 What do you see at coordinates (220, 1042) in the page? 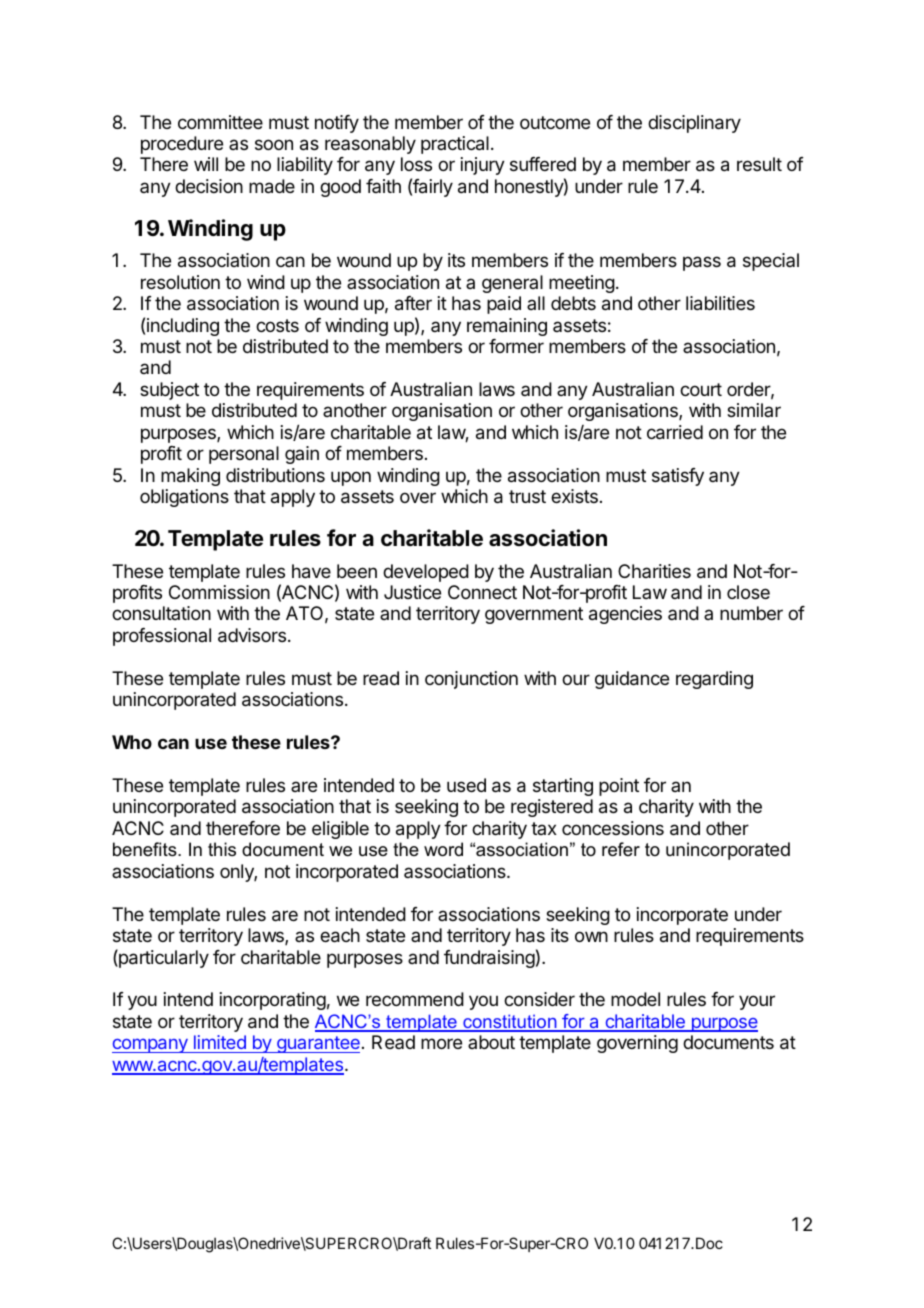
I see `limited` at bounding box center [220, 1042].
